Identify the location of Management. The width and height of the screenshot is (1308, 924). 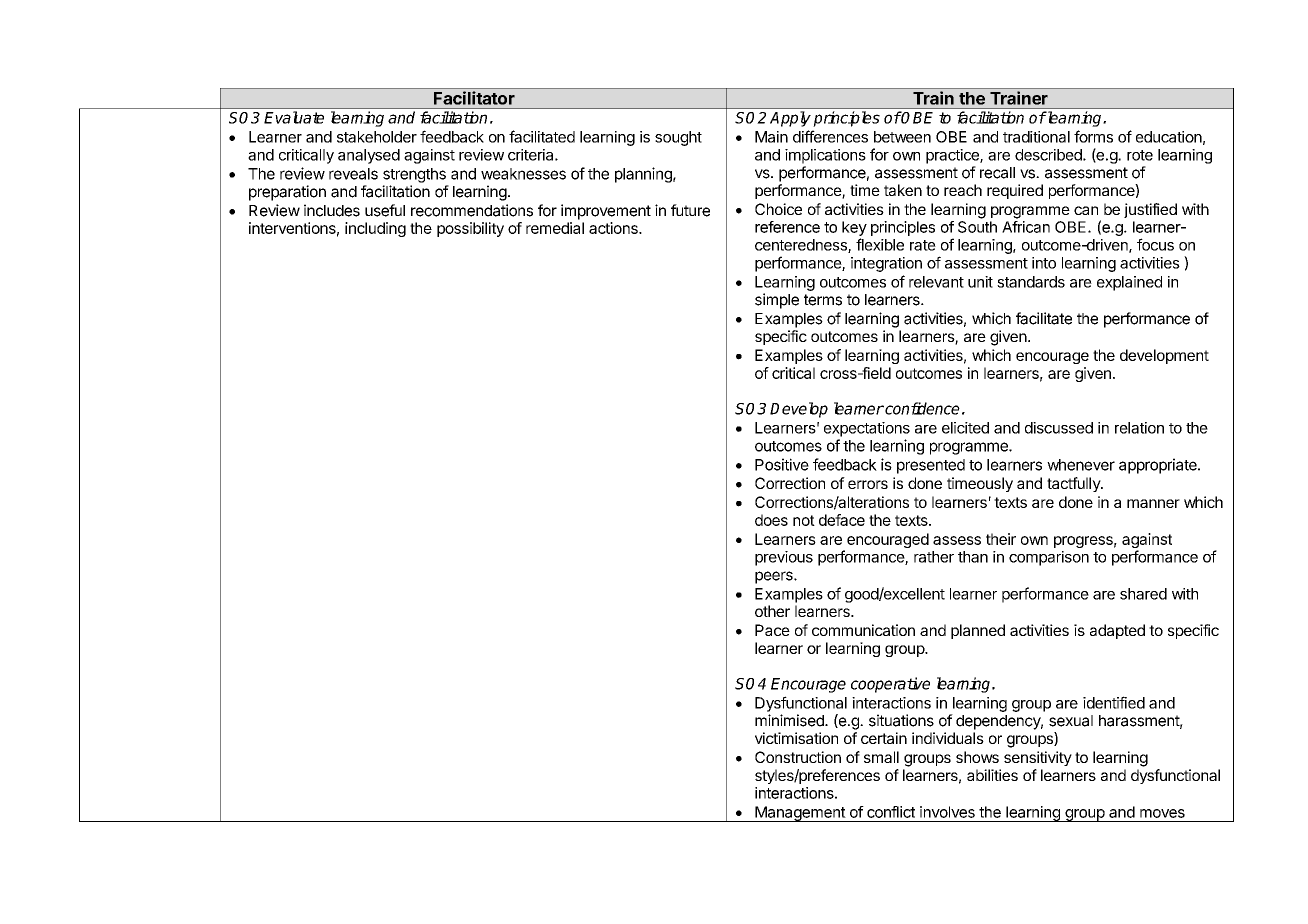
(800, 814).
